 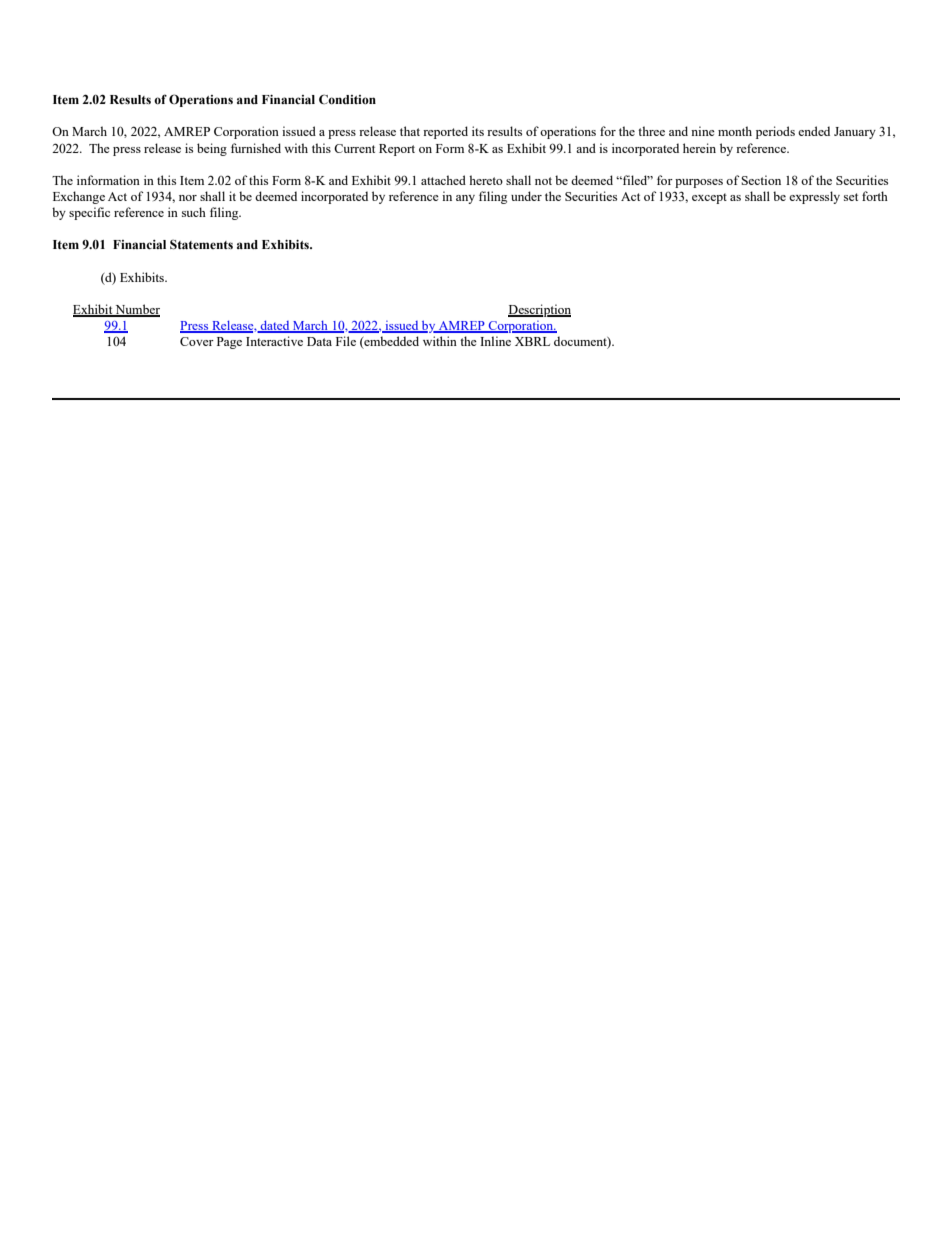 What do you see at coordinates (465, 199) in the screenshot?
I see `any` at bounding box center [465, 199].
